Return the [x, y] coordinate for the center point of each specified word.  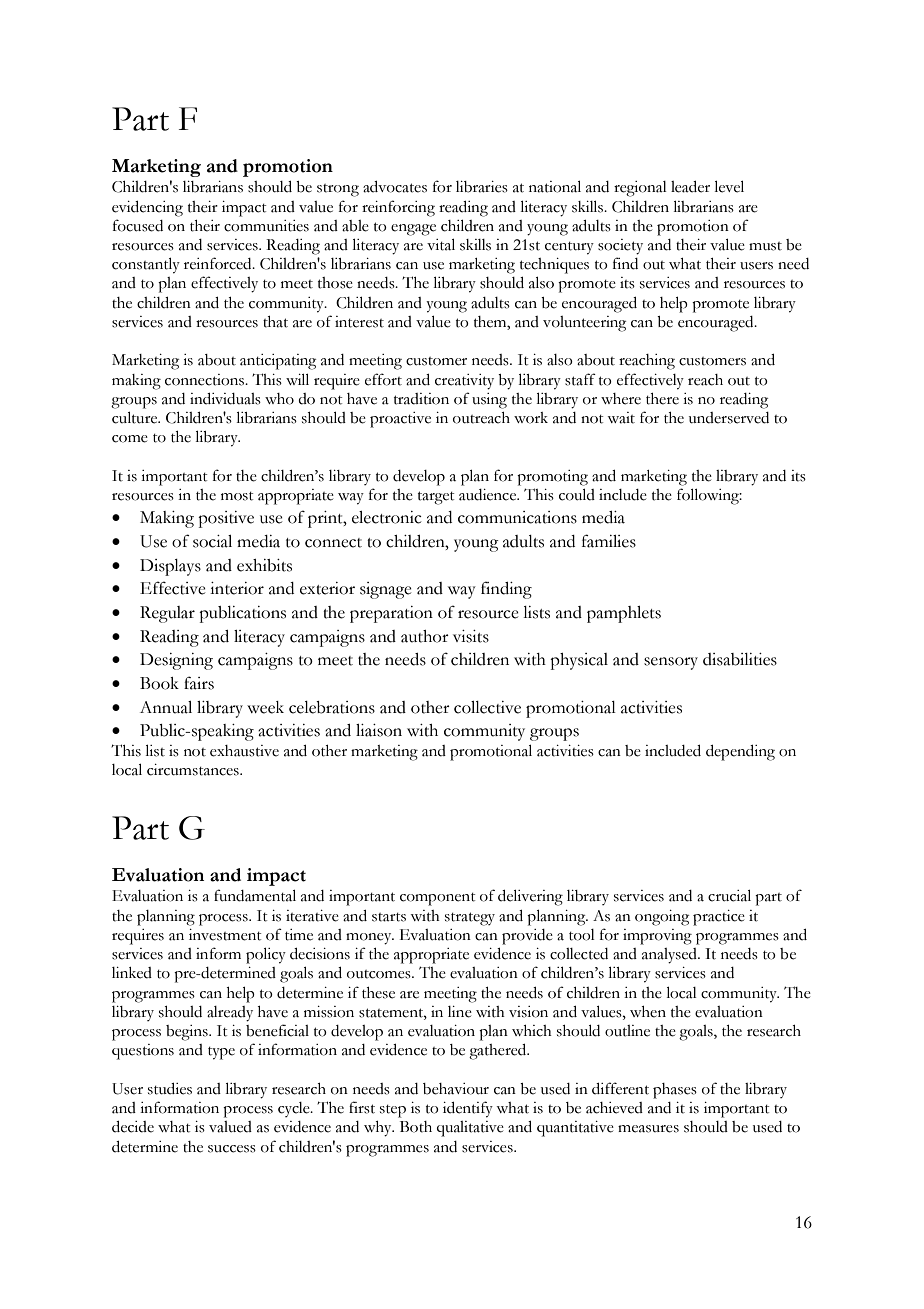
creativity [464, 382]
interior [237, 588]
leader [690, 187]
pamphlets [624, 614]
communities [266, 226]
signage [386, 590]
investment [225, 935]
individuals [225, 399]
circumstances [194, 770]
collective [487, 707]
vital [441, 245]
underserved [729, 418]
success [232, 1149]
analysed [670, 956]
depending [740, 753]
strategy [470, 919]
